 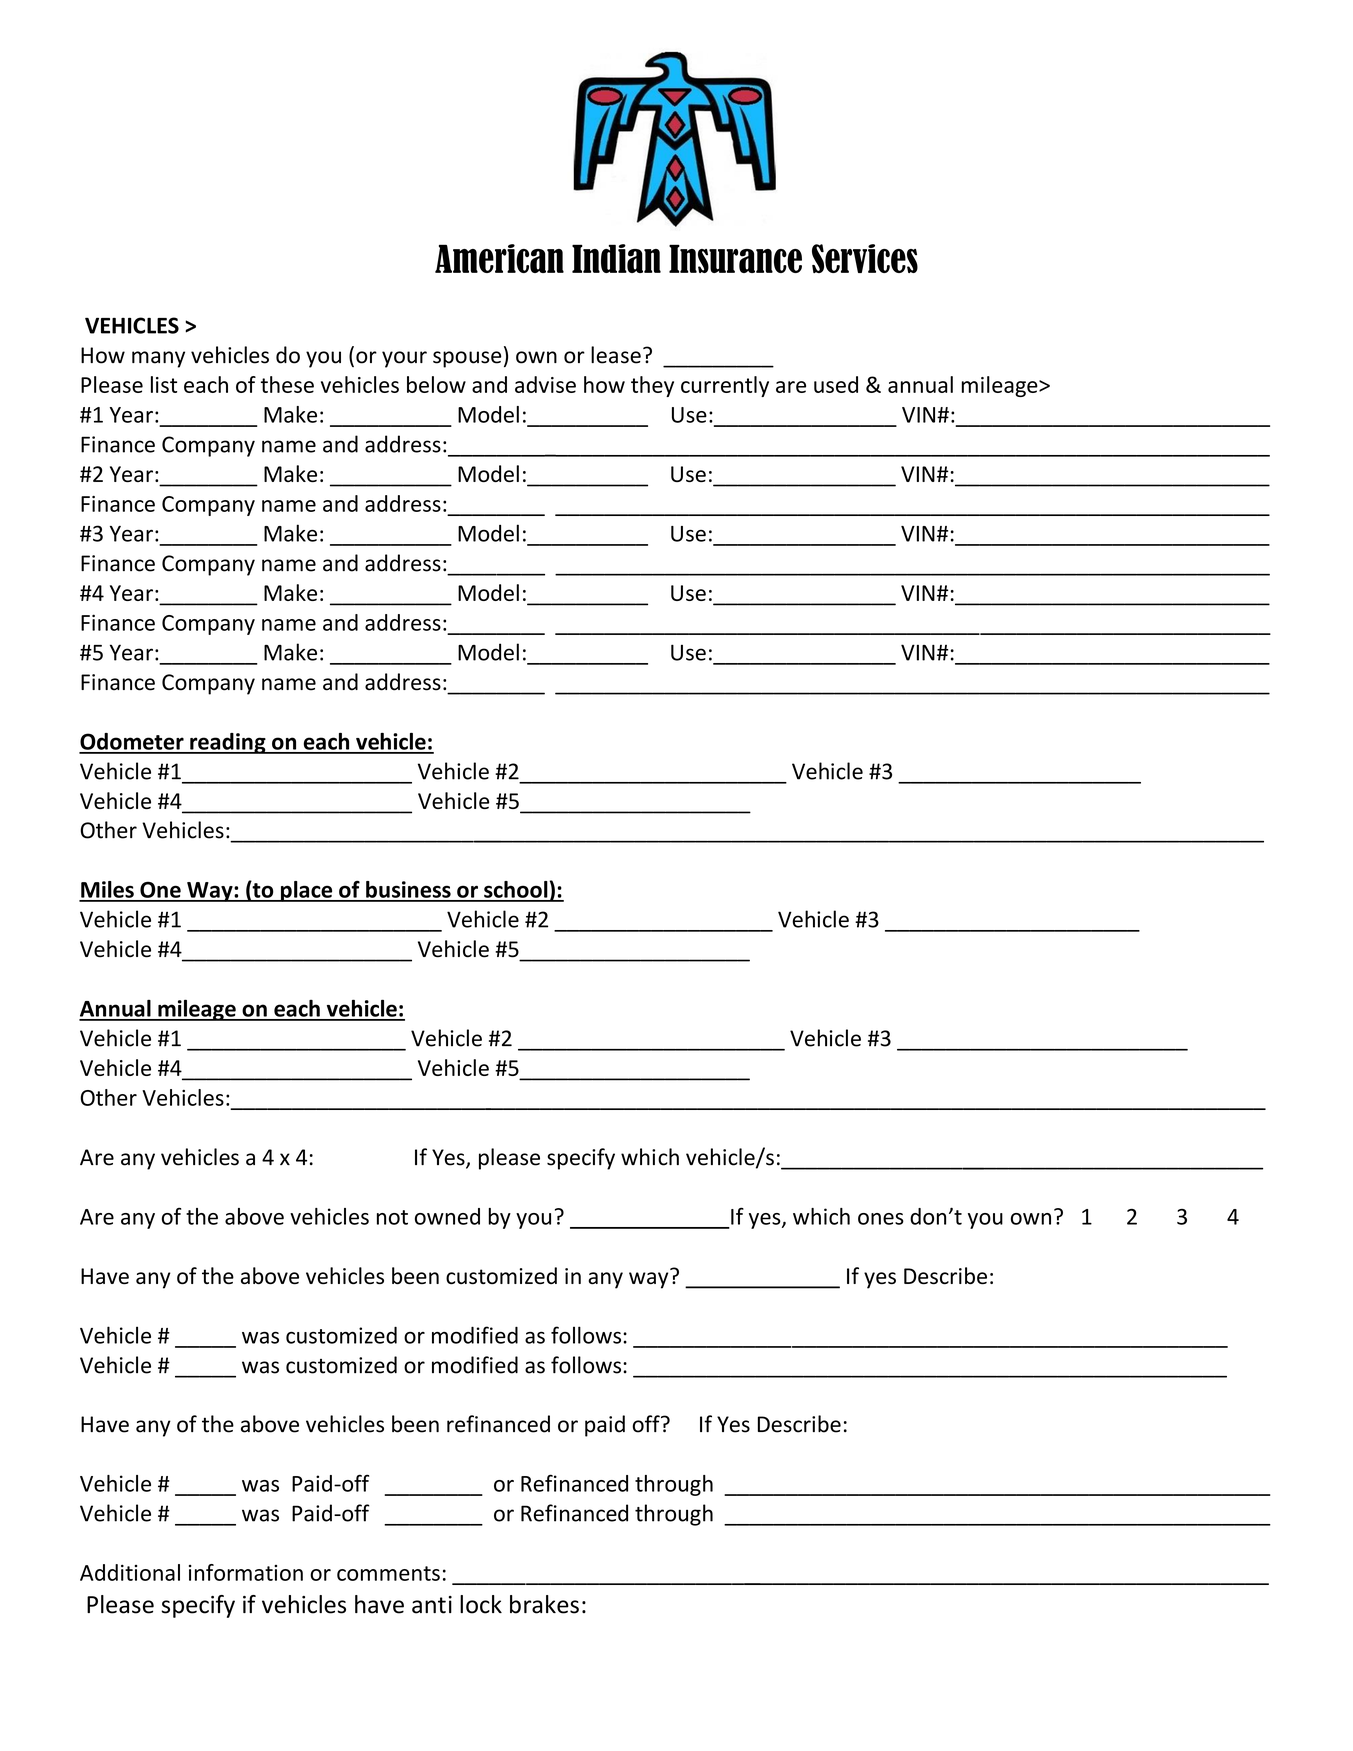 I want to click on not, so click(x=392, y=1217).
